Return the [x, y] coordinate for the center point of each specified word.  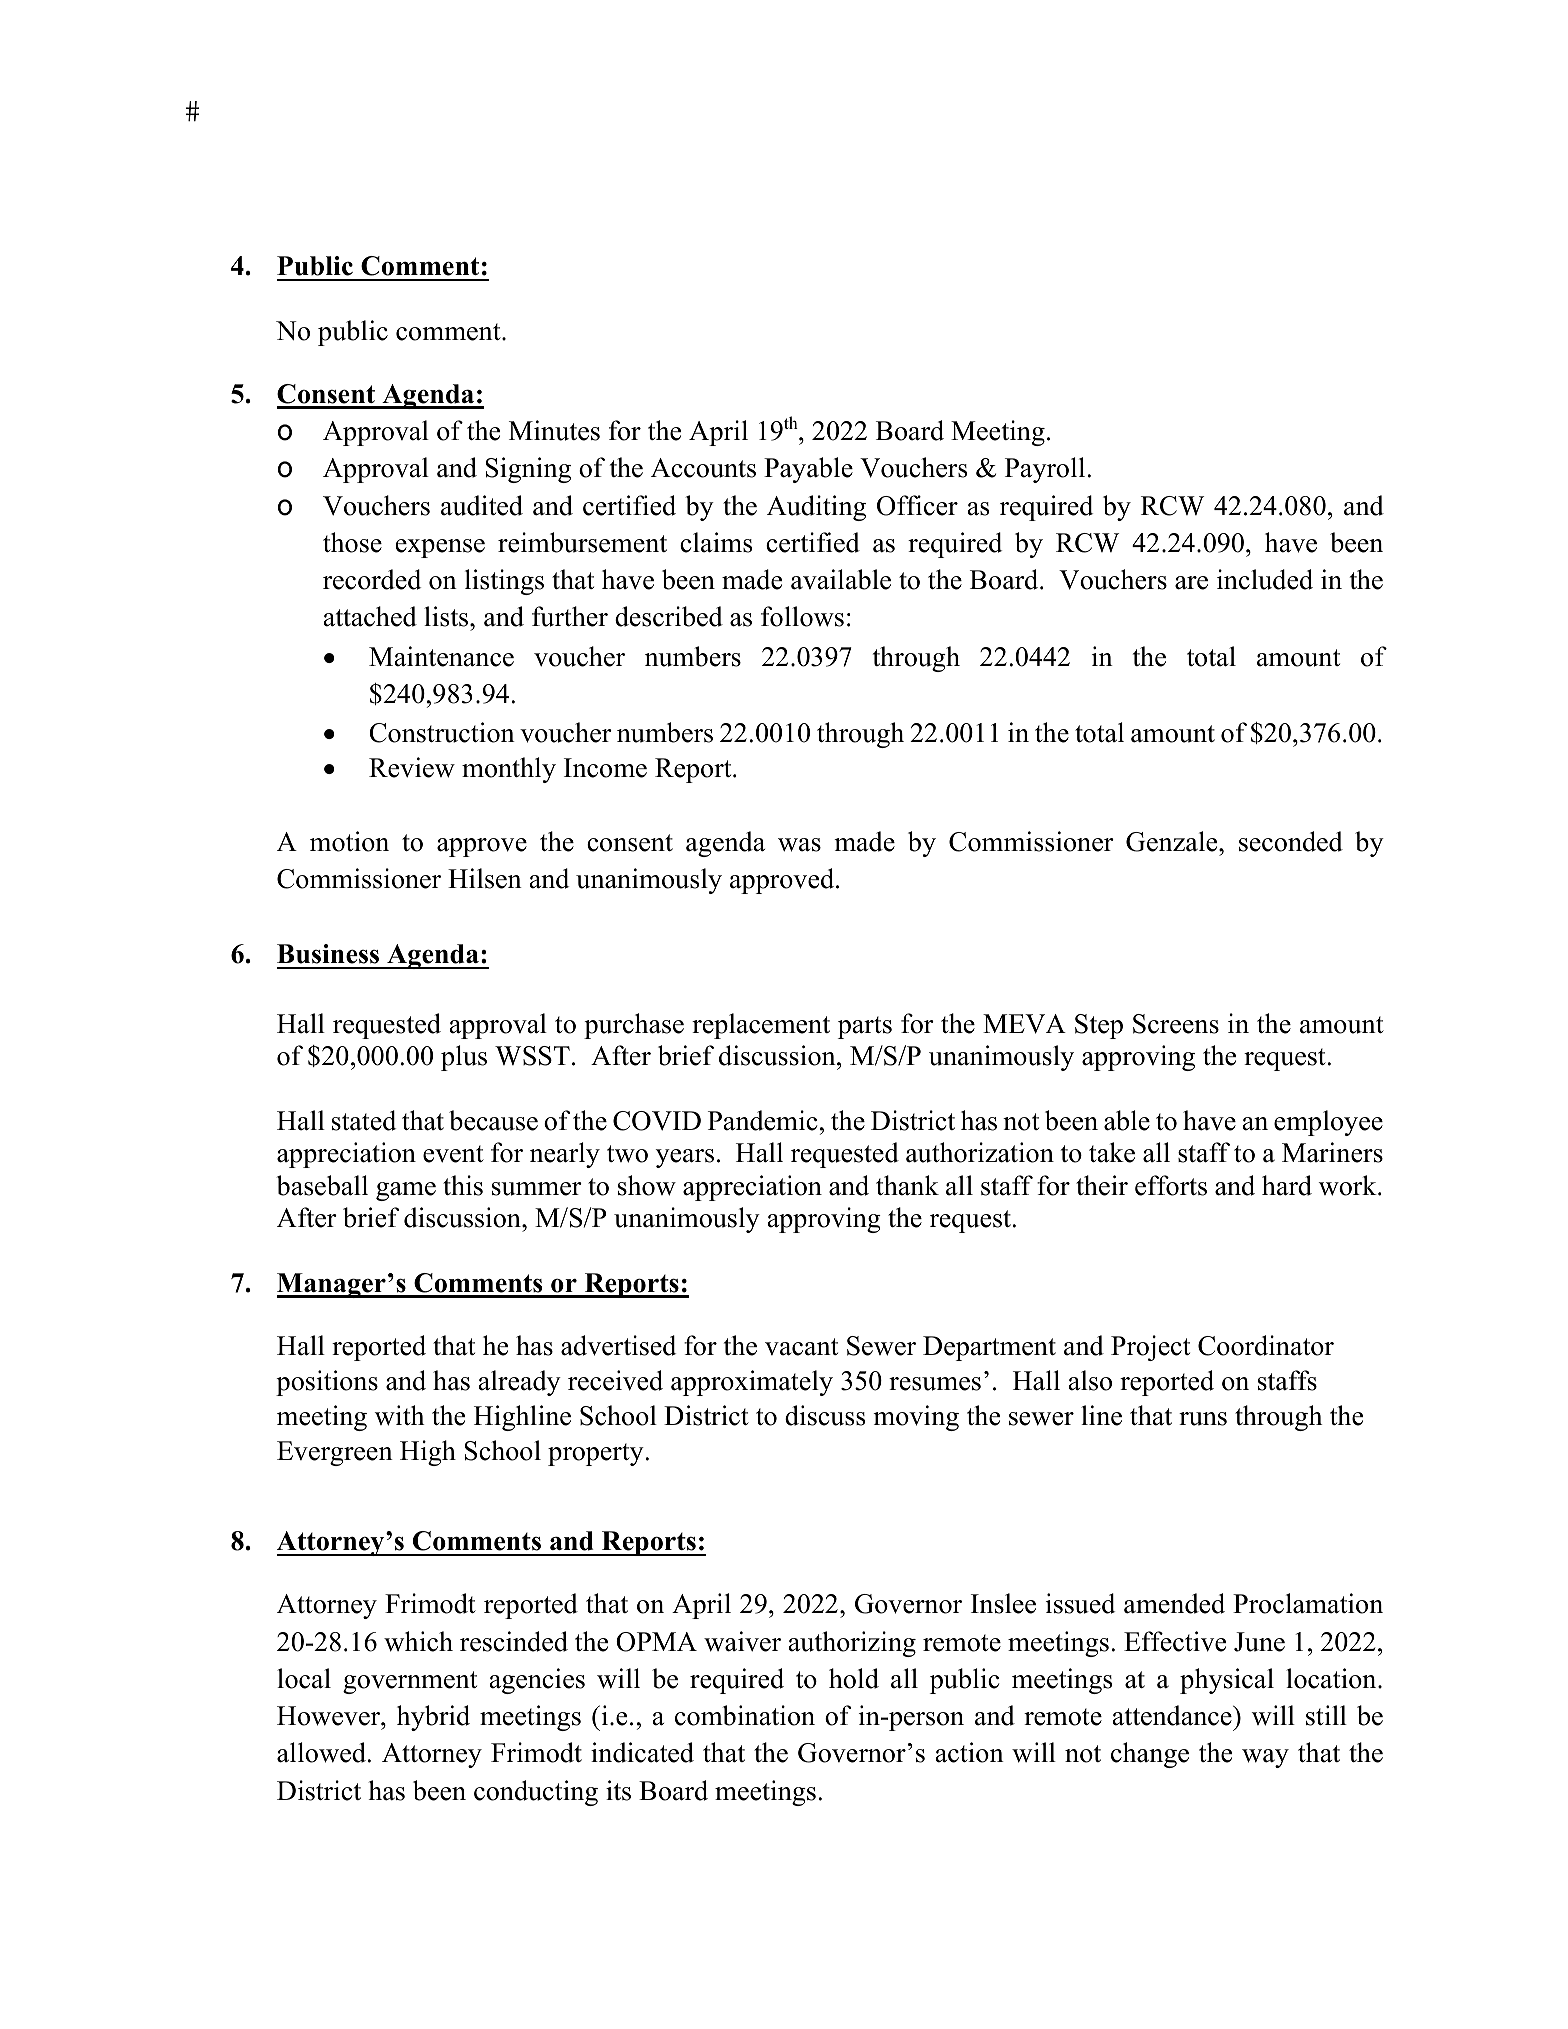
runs [1203, 1419]
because [493, 1120]
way [1265, 1758]
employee [1328, 1123]
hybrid [433, 1718]
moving [916, 1418]
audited [482, 505]
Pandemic [762, 1120]
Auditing [816, 508]
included [1265, 579]
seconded [1291, 841]
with [400, 1415]
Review [412, 767]
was [799, 845]
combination [745, 1715]
